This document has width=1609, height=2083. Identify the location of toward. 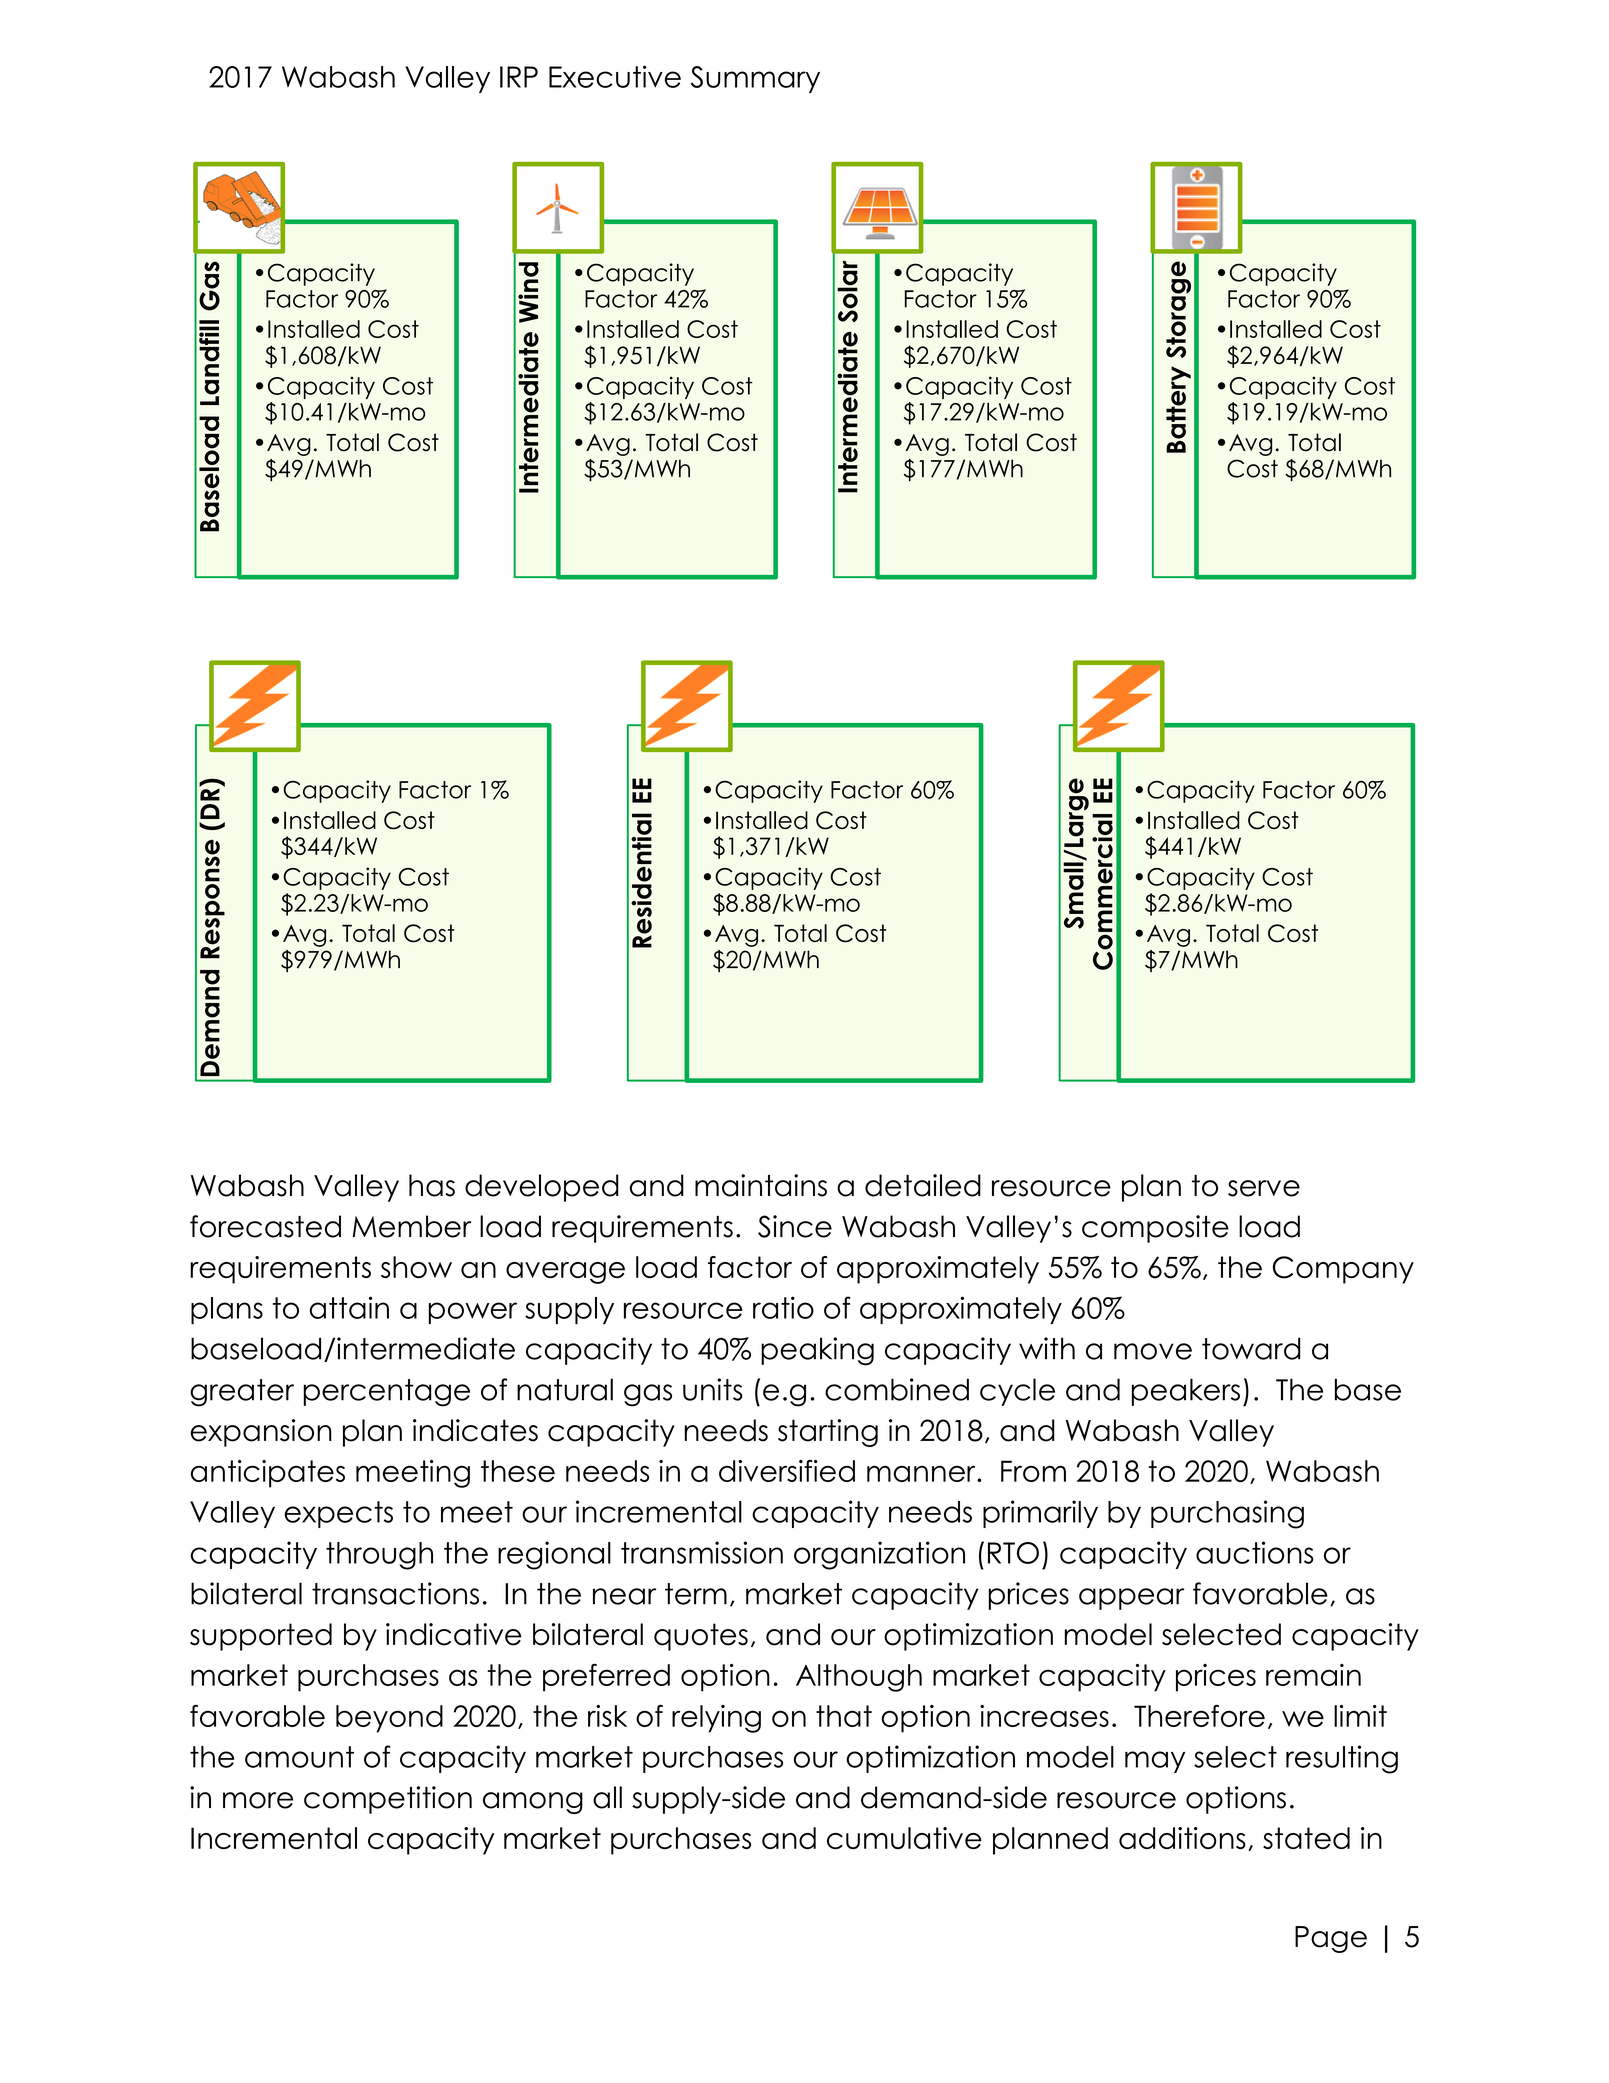
(1251, 1348).
